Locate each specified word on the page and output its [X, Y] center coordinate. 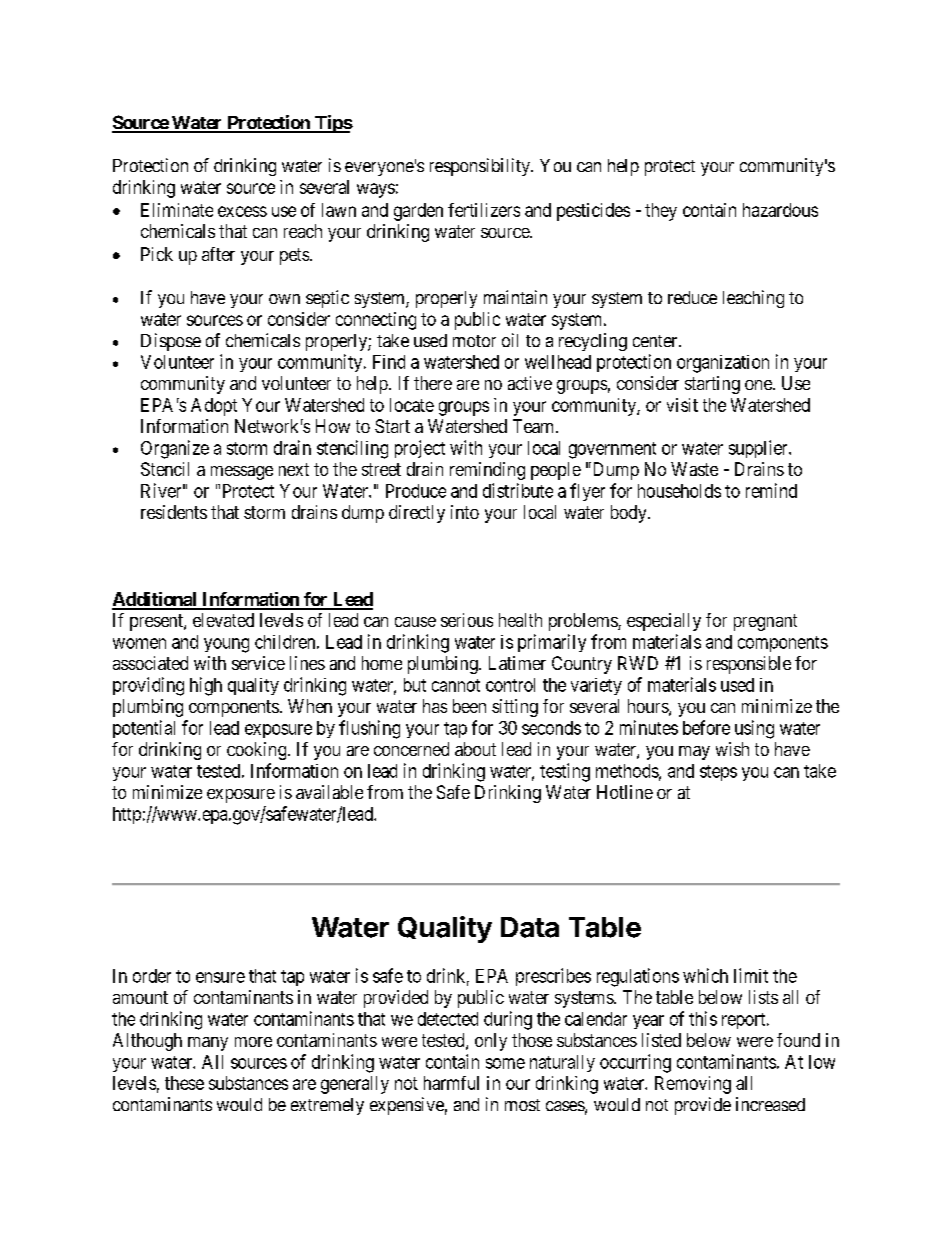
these [184, 1083]
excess [242, 211]
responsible [749, 665]
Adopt [214, 407]
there [433, 383]
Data [530, 927]
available [329, 792]
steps [718, 773]
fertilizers [484, 210]
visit [682, 405]
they [661, 212]
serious [467, 620]
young [226, 645]
